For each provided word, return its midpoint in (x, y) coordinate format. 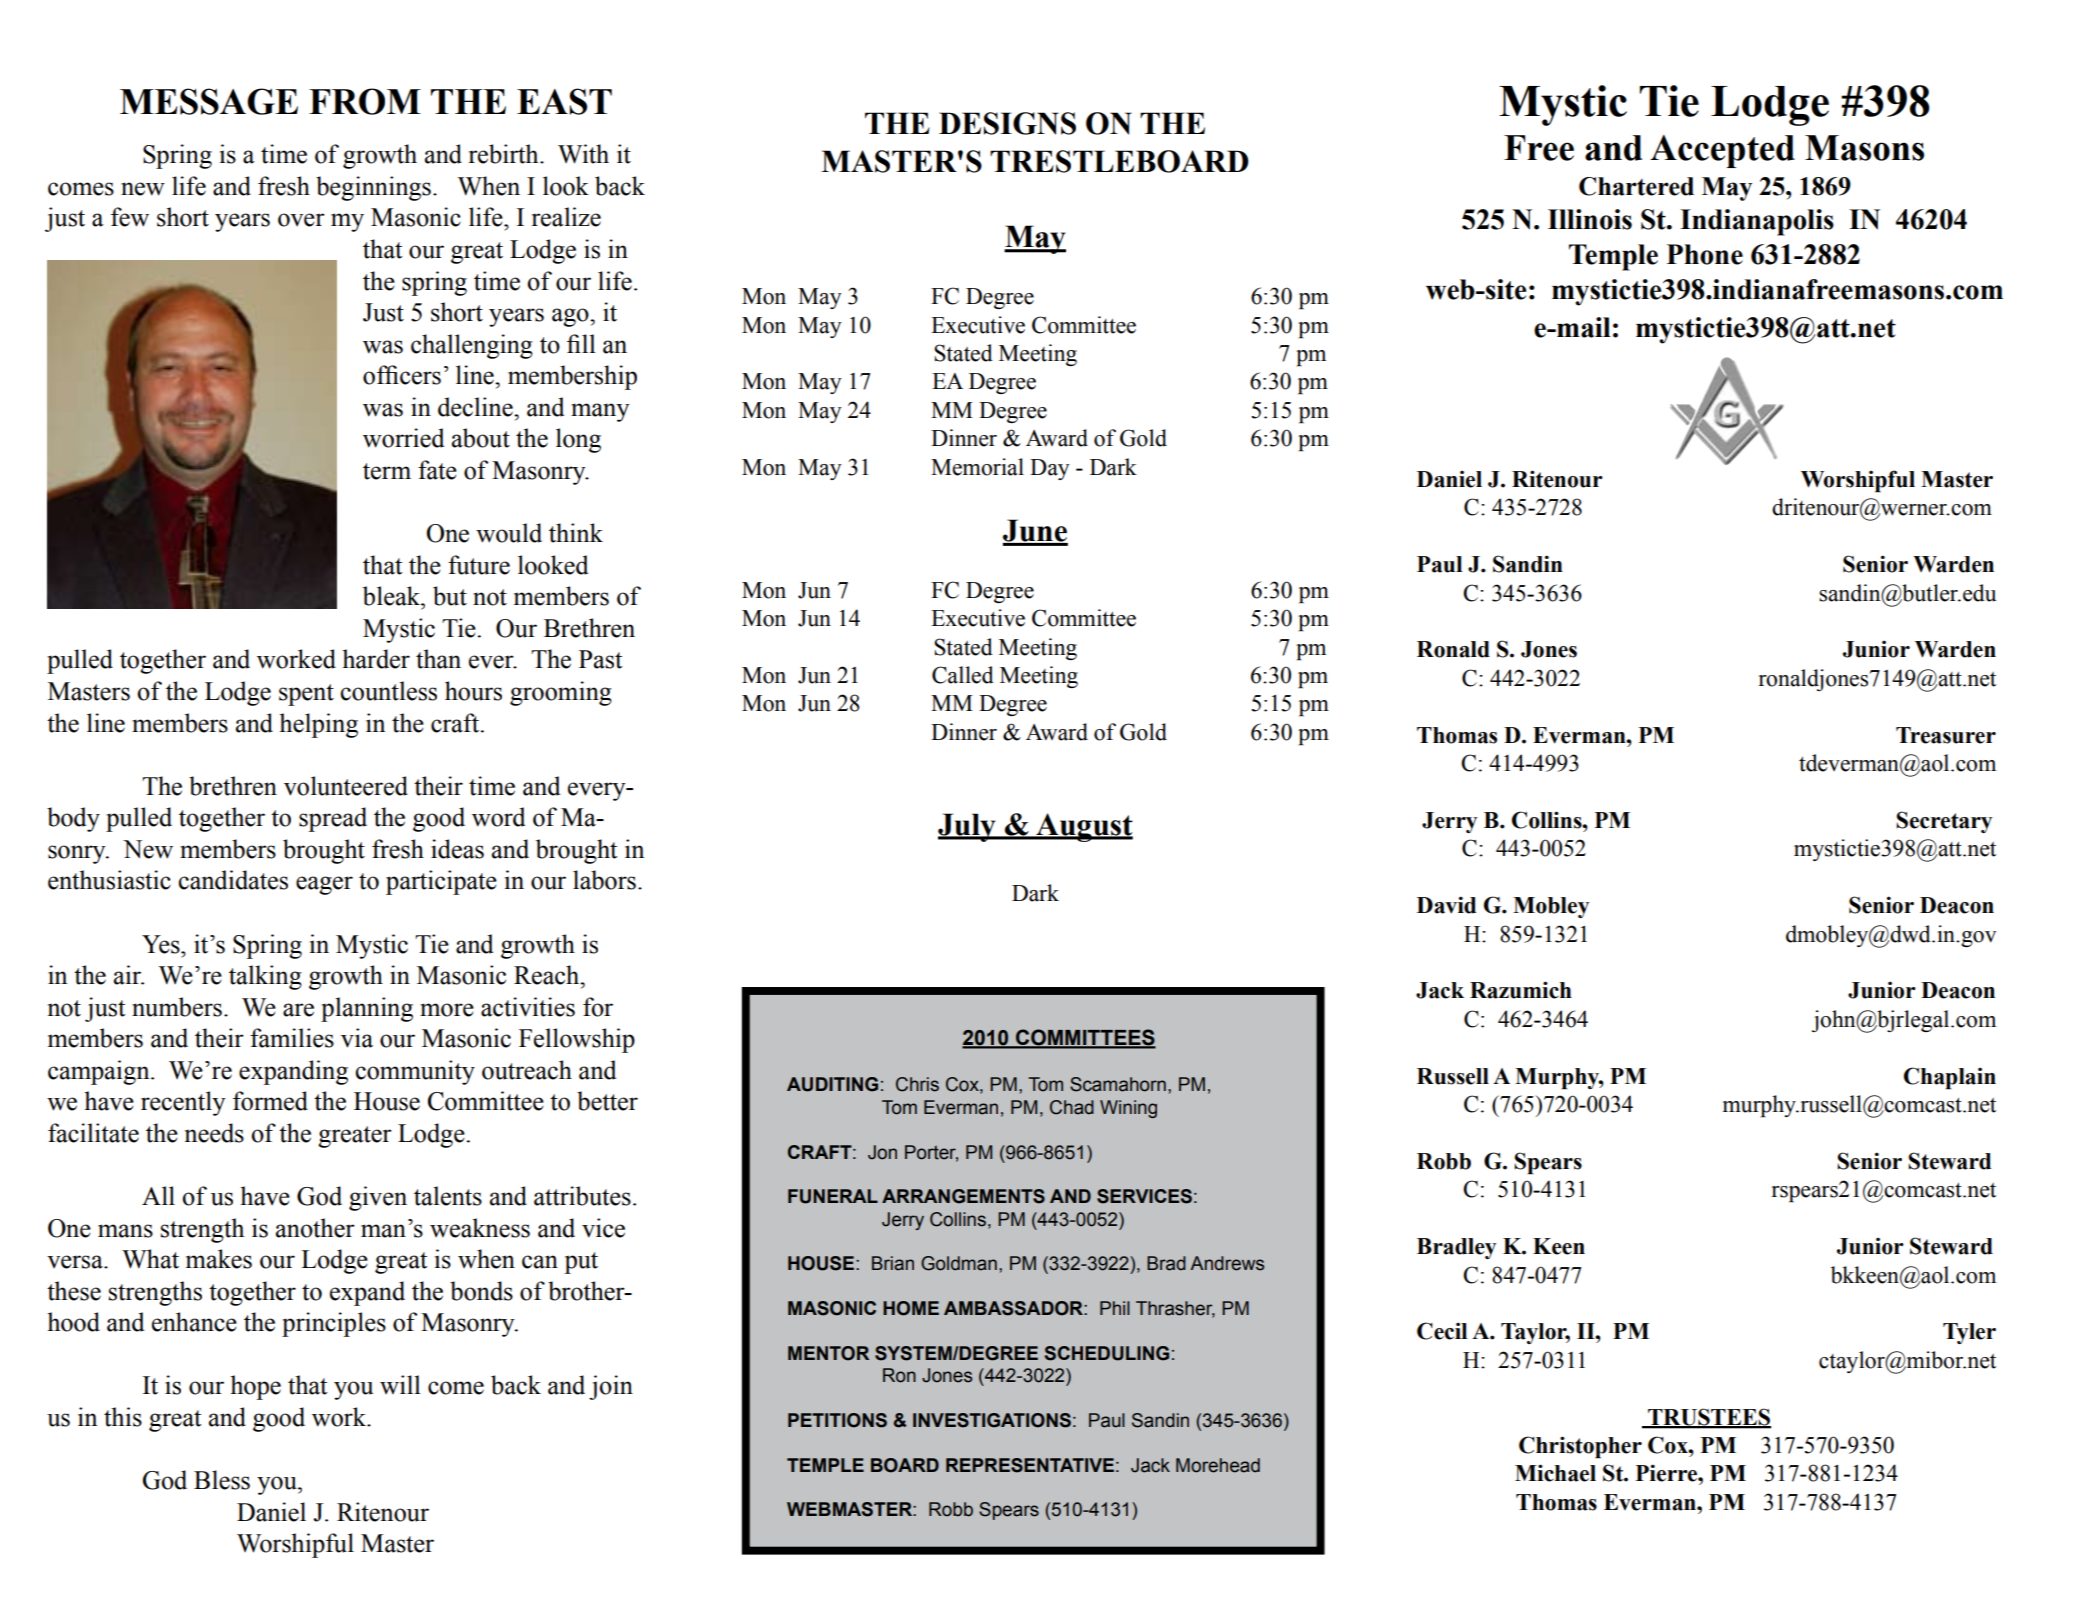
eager (324, 885)
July (968, 827)
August (1083, 827)
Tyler (1969, 1333)
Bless (222, 1480)
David (1446, 905)
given (378, 1198)
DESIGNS (1007, 123)
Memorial (977, 467)
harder (376, 659)
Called (963, 675)
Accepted (1722, 151)
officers (402, 375)
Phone (1705, 254)
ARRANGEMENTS (963, 1196)
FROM (365, 101)
